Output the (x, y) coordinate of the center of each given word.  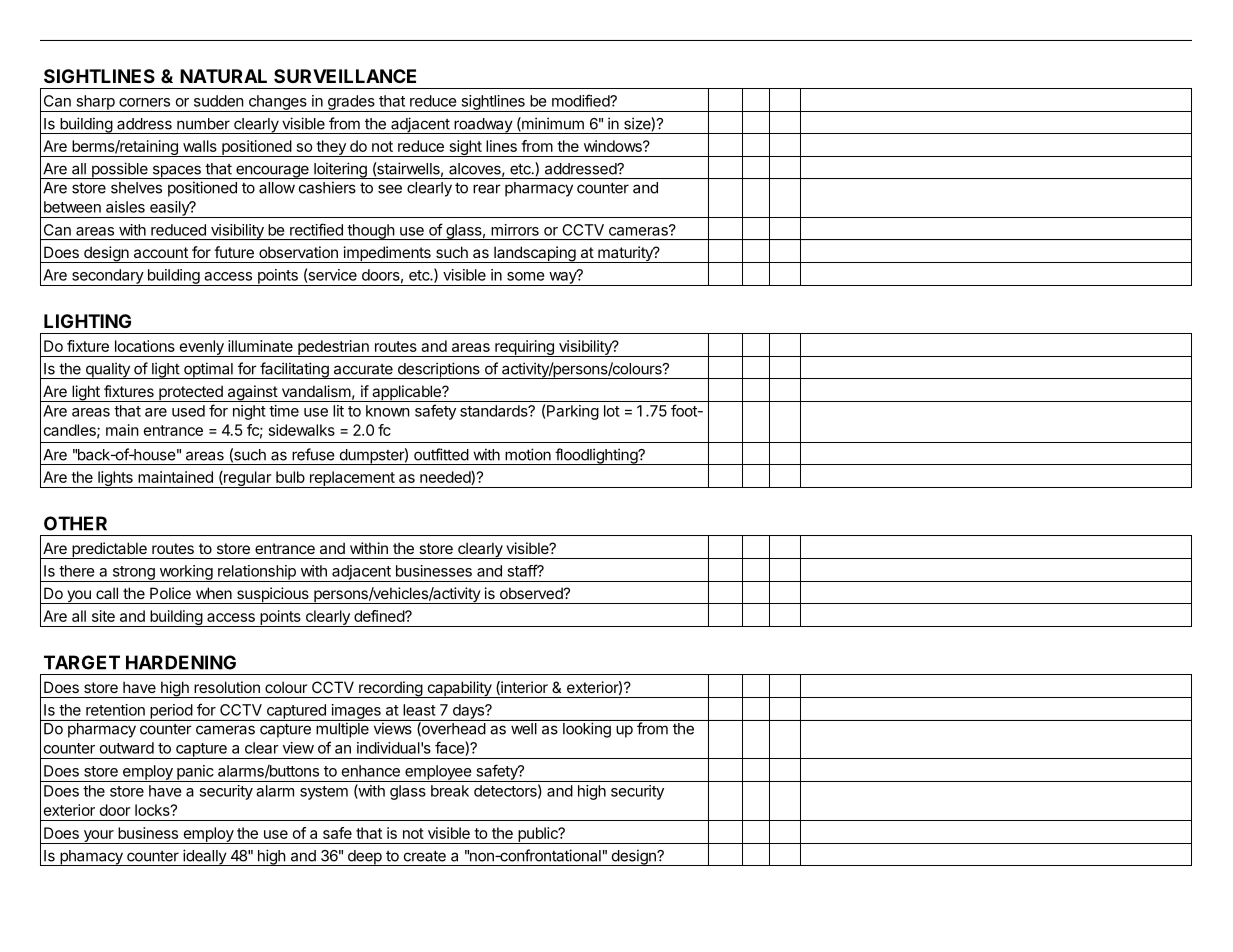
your (98, 837)
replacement (351, 479)
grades (351, 103)
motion (528, 454)
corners (144, 102)
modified (581, 100)
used (188, 411)
